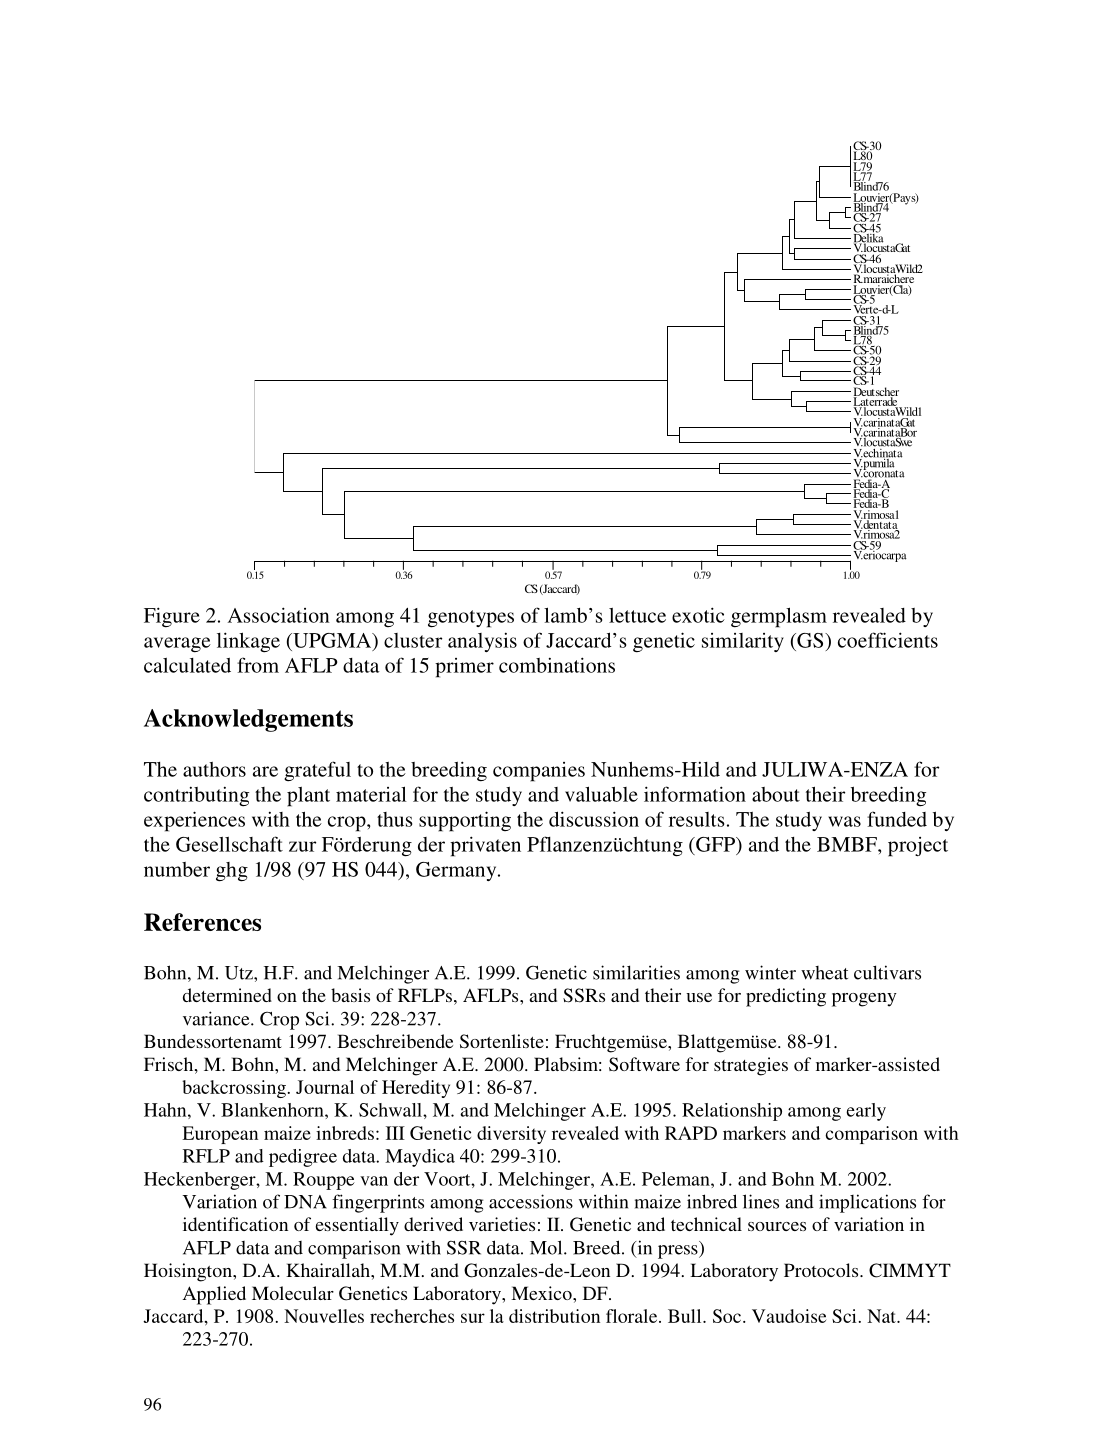 This screenshot has width=1108, height=1434. Describe the element at coordinates (866, 1112) in the screenshot. I see `early` at that location.
